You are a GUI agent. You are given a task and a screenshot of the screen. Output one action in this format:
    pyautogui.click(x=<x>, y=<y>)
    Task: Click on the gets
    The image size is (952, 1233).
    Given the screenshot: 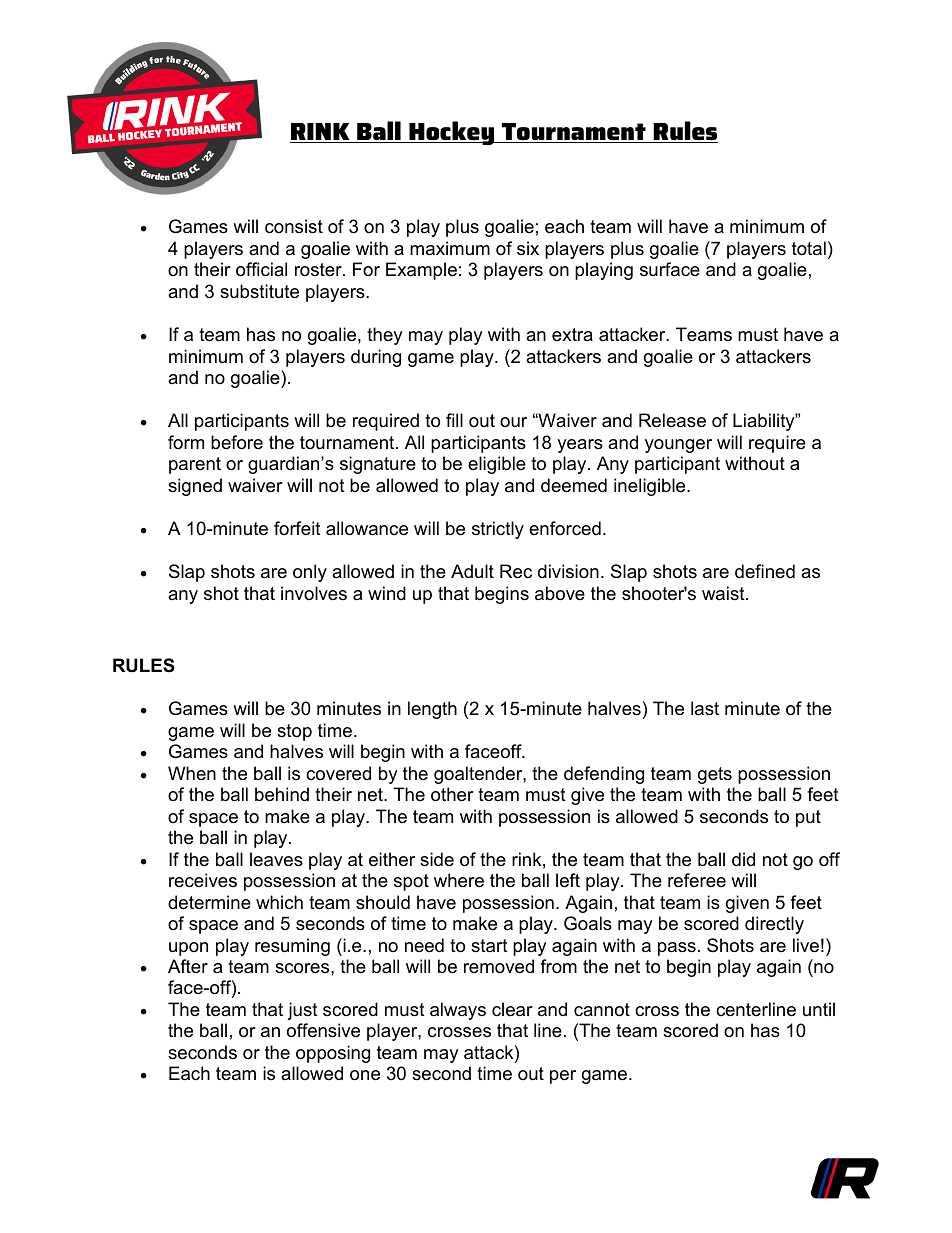 What is the action you would take?
    pyautogui.click(x=715, y=775)
